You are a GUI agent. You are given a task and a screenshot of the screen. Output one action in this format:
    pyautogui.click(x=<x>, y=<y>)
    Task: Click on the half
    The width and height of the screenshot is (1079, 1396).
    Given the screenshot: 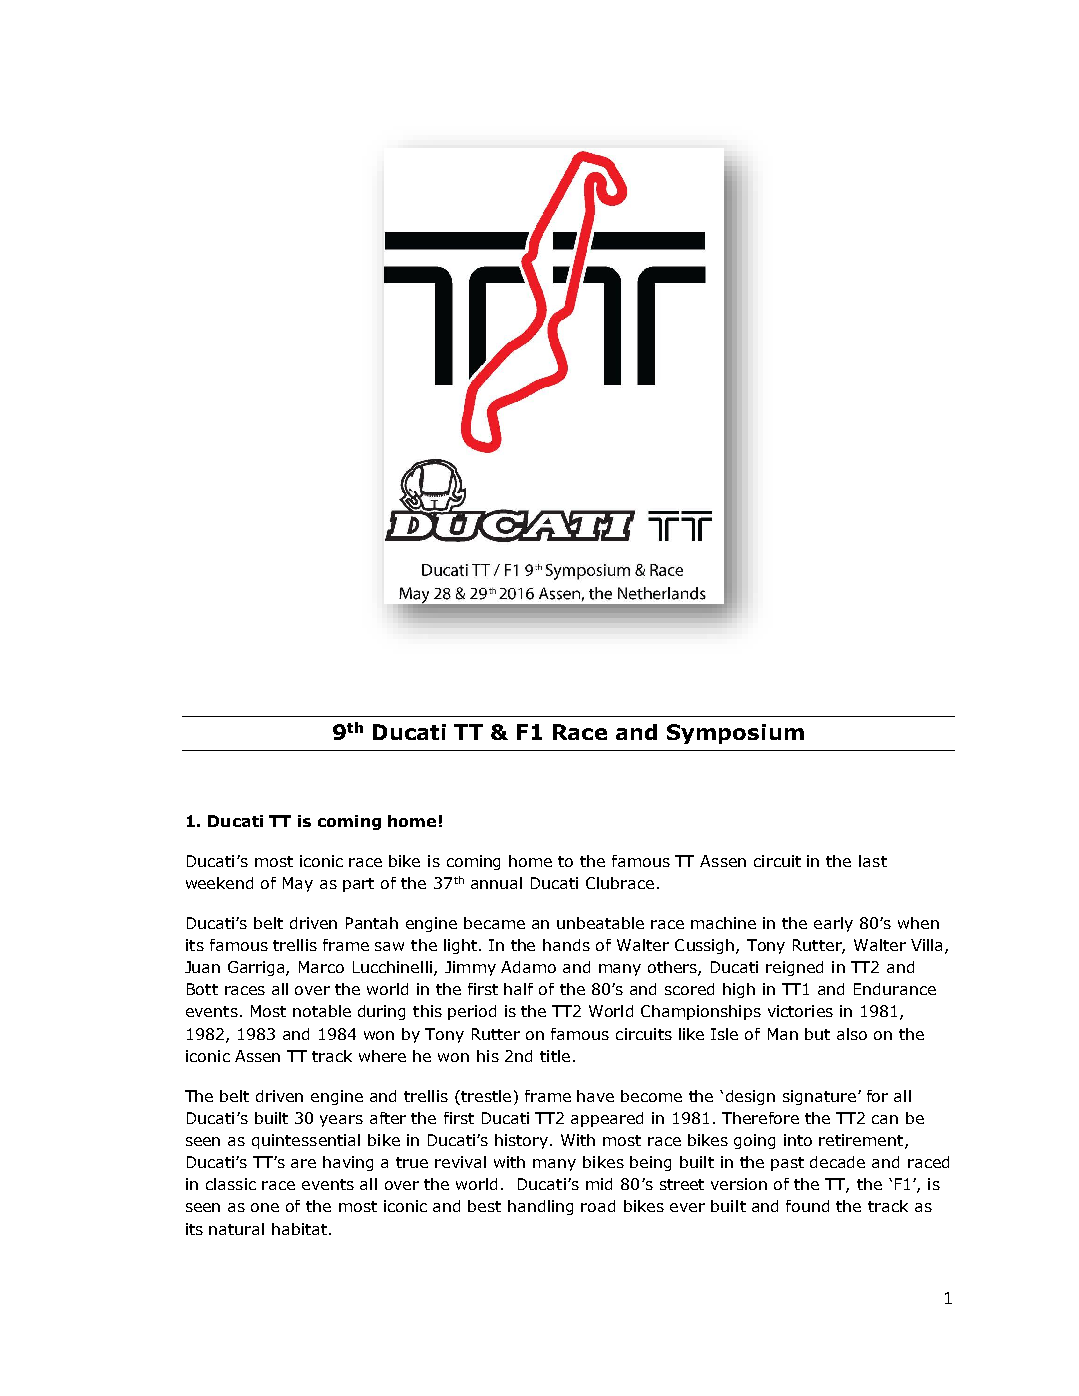 What is the action you would take?
    pyautogui.click(x=518, y=989)
